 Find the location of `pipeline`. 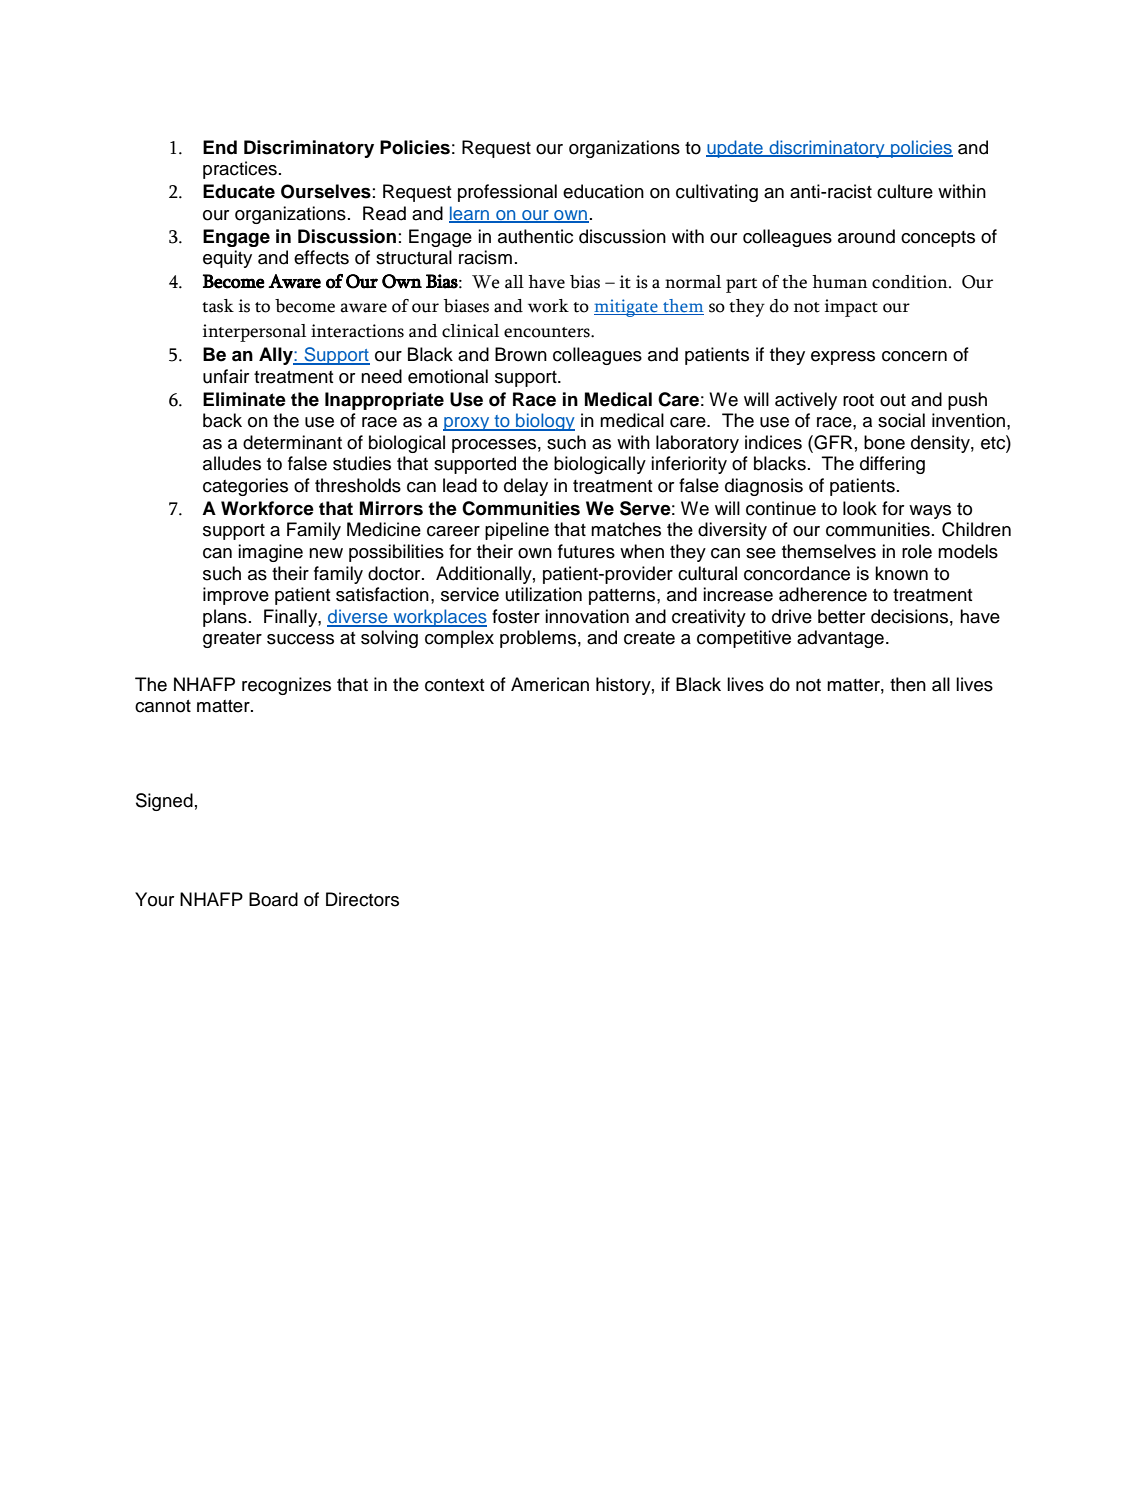

pipeline is located at coordinates (517, 531).
